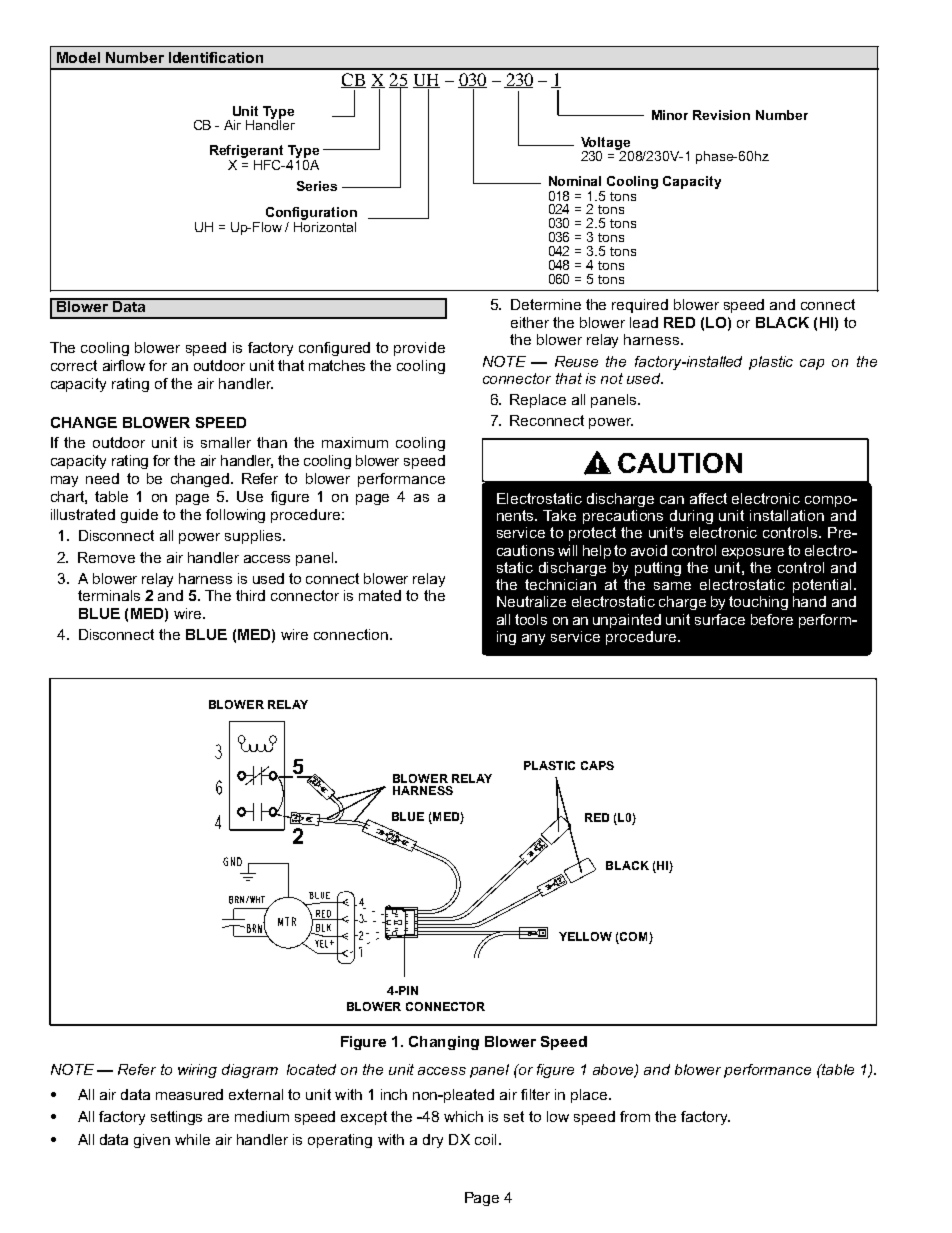 This page has width=952, height=1233. I want to click on touching, so click(758, 603).
